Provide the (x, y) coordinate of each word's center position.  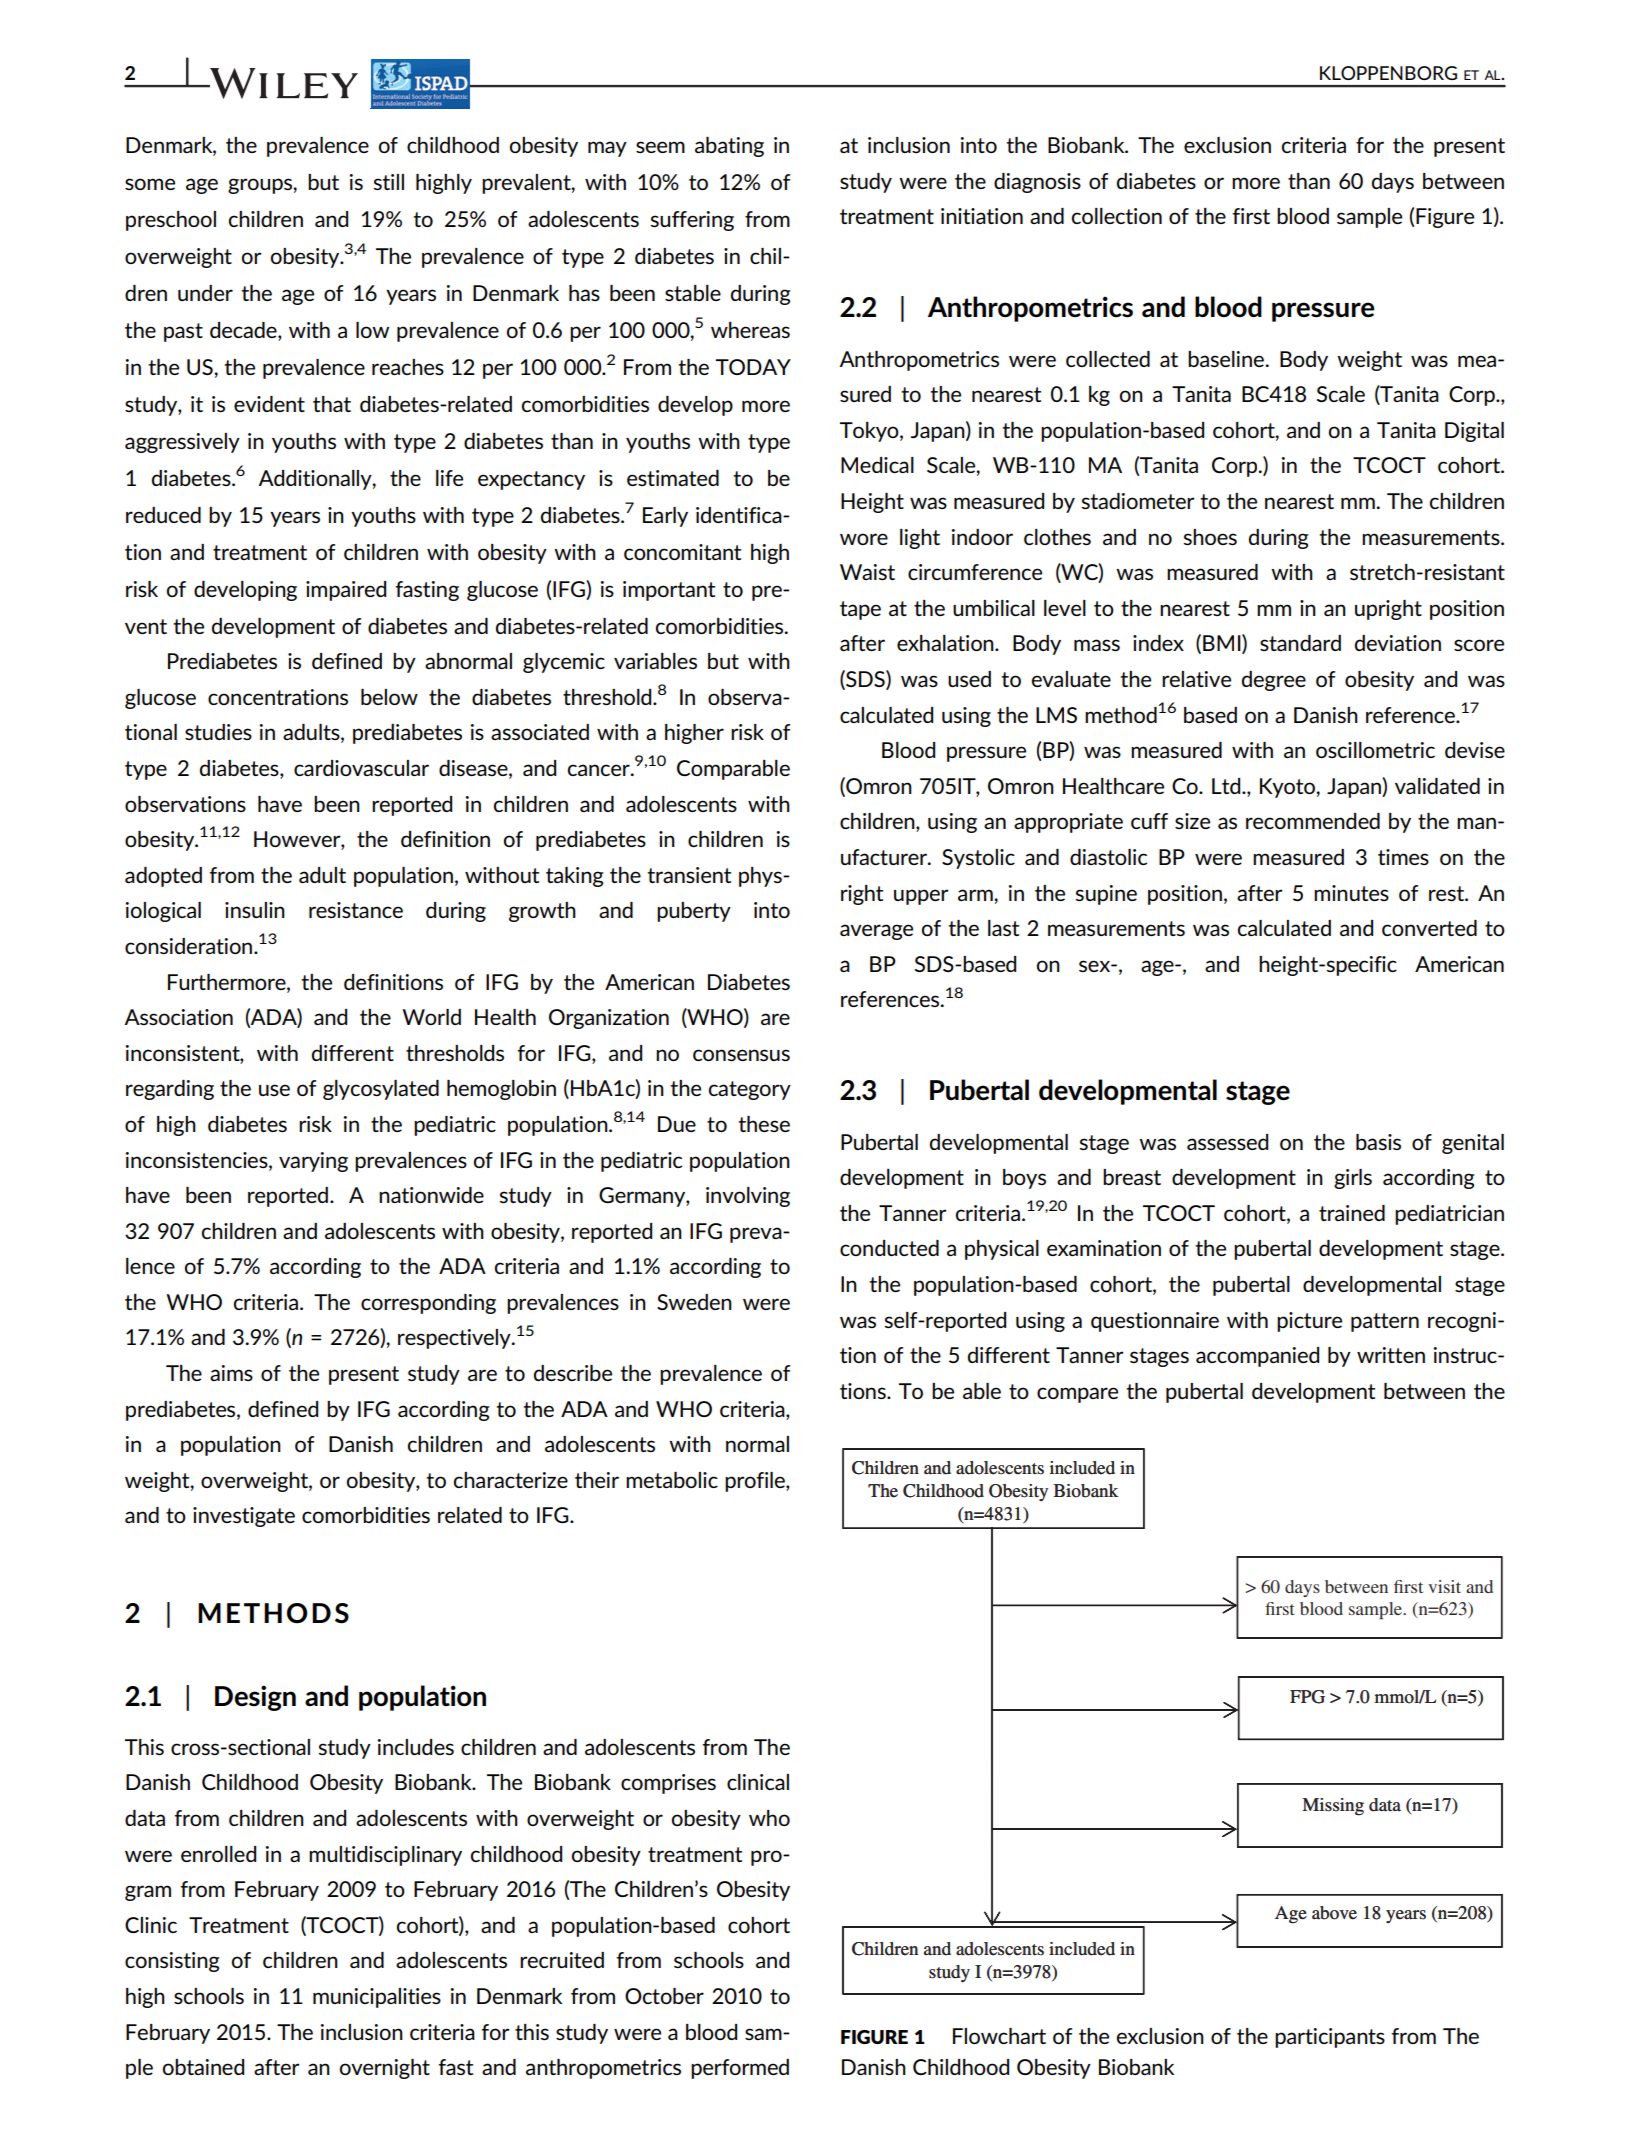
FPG (1307, 1697)
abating (729, 147)
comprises (668, 1784)
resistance (356, 910)
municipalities (377, 1998)
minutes (1351, 893)
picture (1309, 1322)
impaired (346, 591)
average (876, 932)
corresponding (428, 1304)
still (389, 182)
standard (1300, 643)
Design (255, 1698)
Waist (867, 572)
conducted (889, 1248)
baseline (1226, 359)
